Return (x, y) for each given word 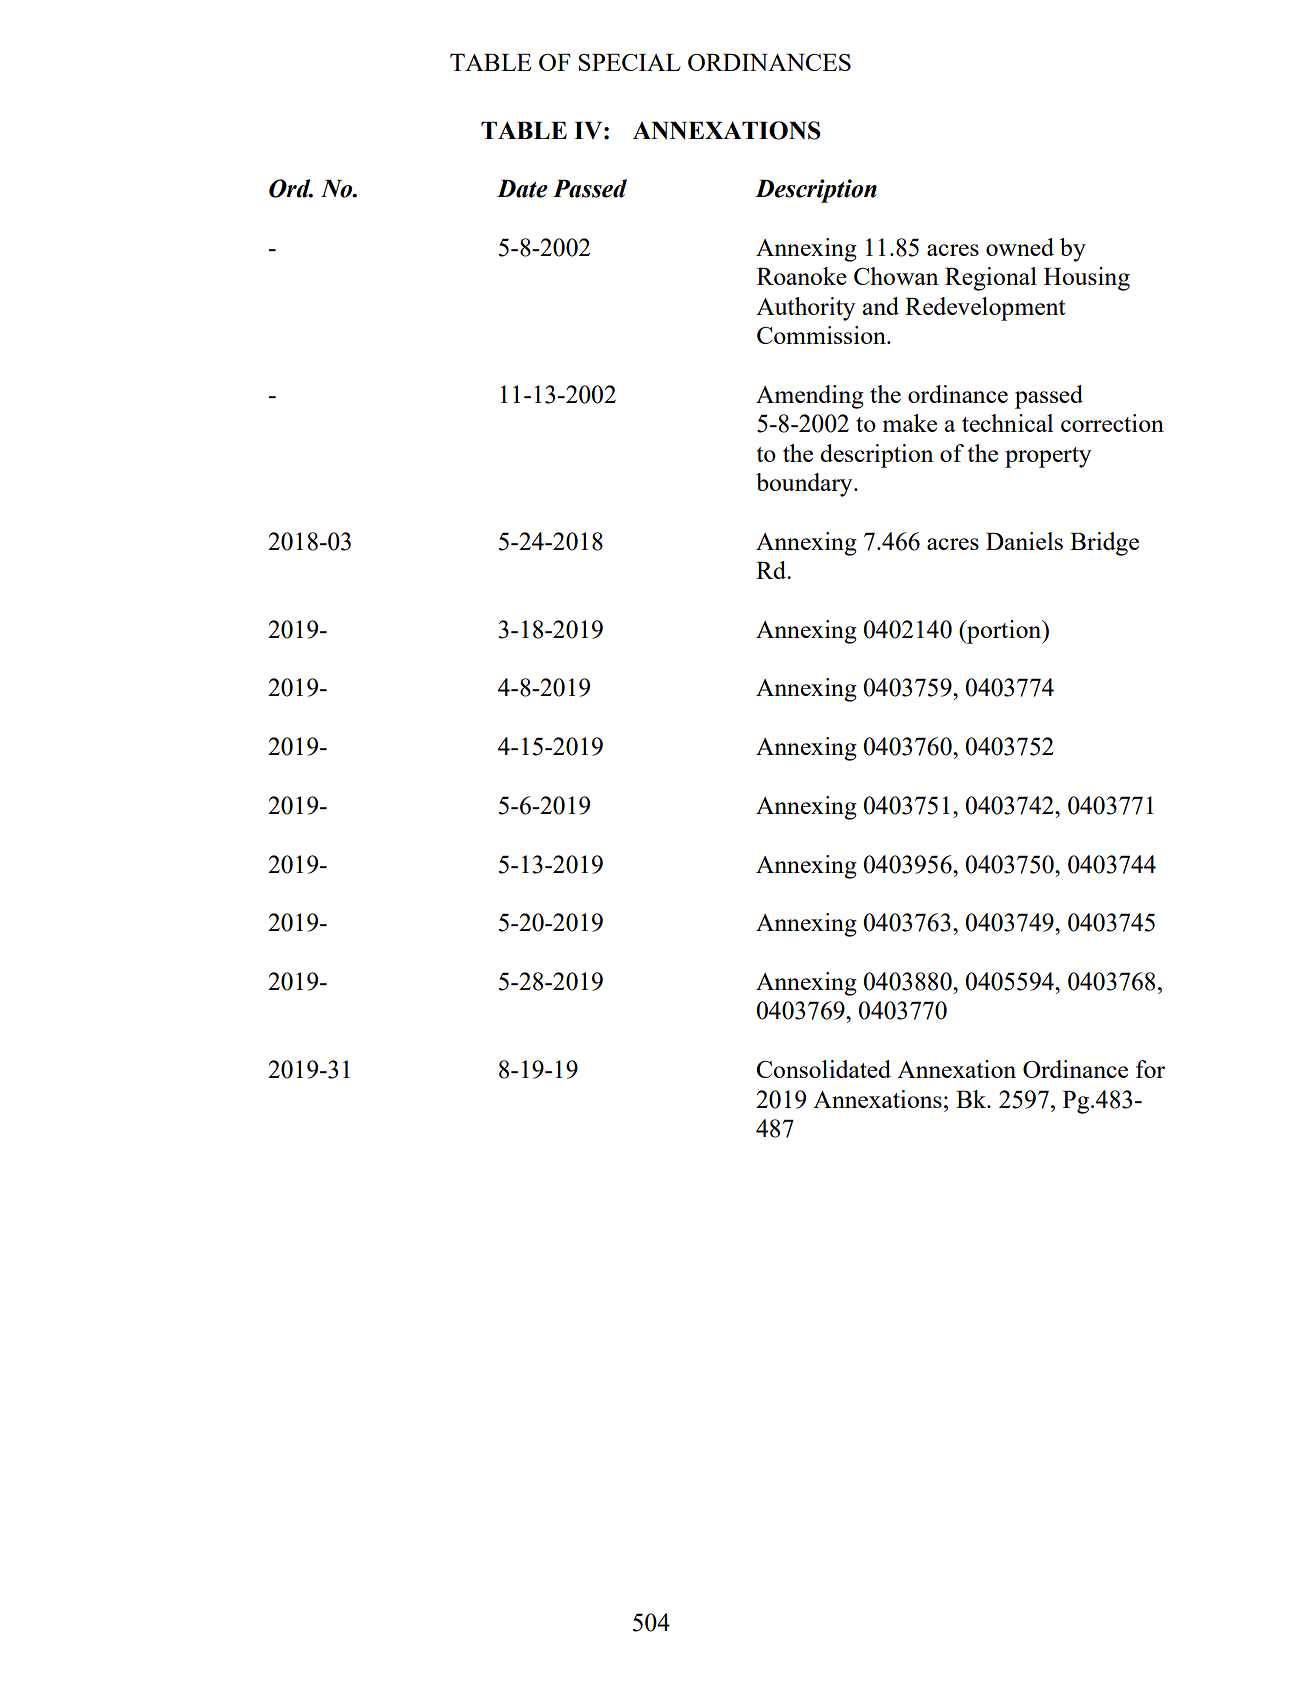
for (1150, 1069)
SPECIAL (630, 62)
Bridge (1104, 544)
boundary (805, 485)
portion (1004, 632)
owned (1020, 247)
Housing (1087, 279)
